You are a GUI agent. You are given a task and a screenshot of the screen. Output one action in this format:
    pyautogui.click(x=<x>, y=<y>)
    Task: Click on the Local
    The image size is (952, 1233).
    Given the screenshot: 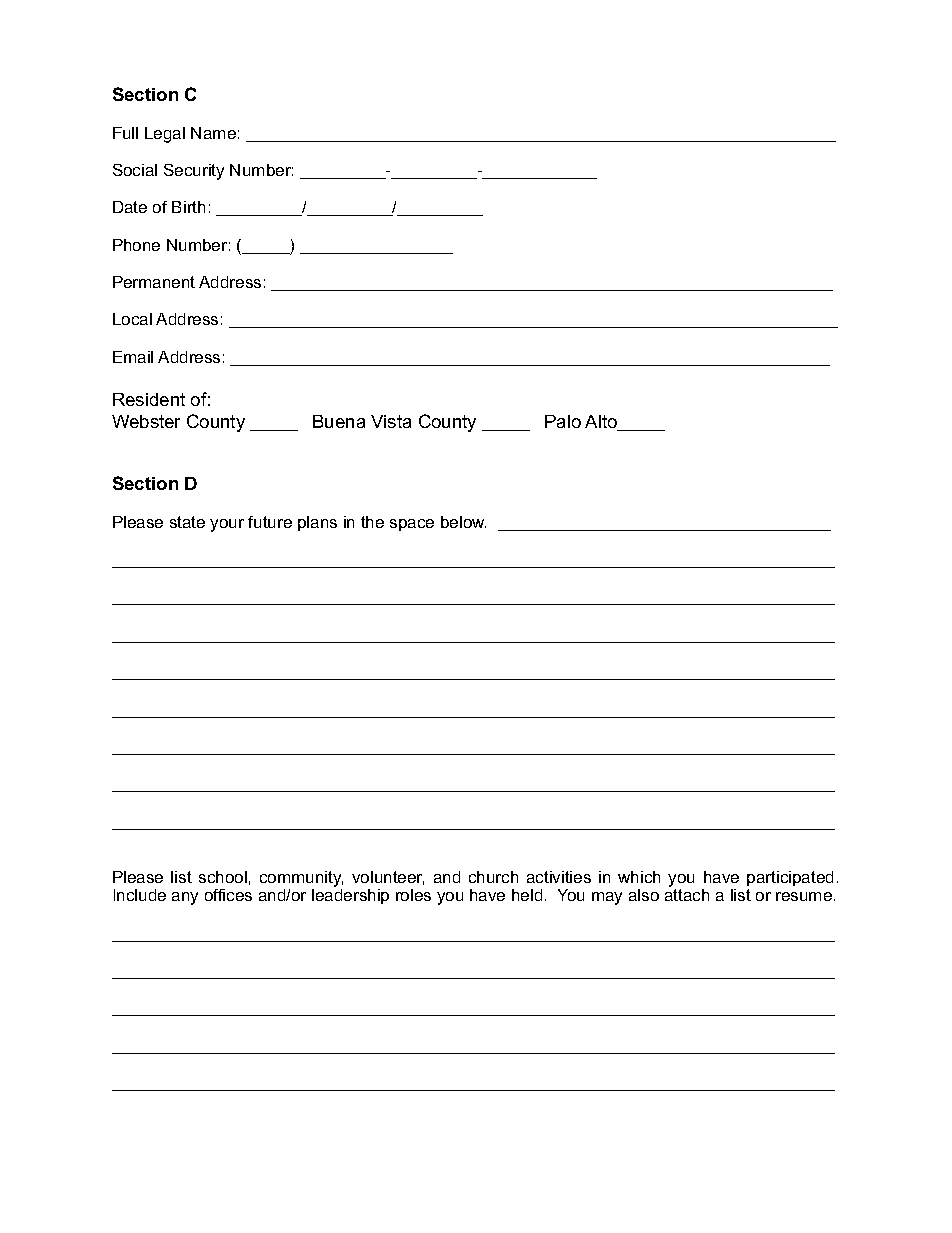 What is the action you would take?
    pyautogui.click(x=132, y=319)
